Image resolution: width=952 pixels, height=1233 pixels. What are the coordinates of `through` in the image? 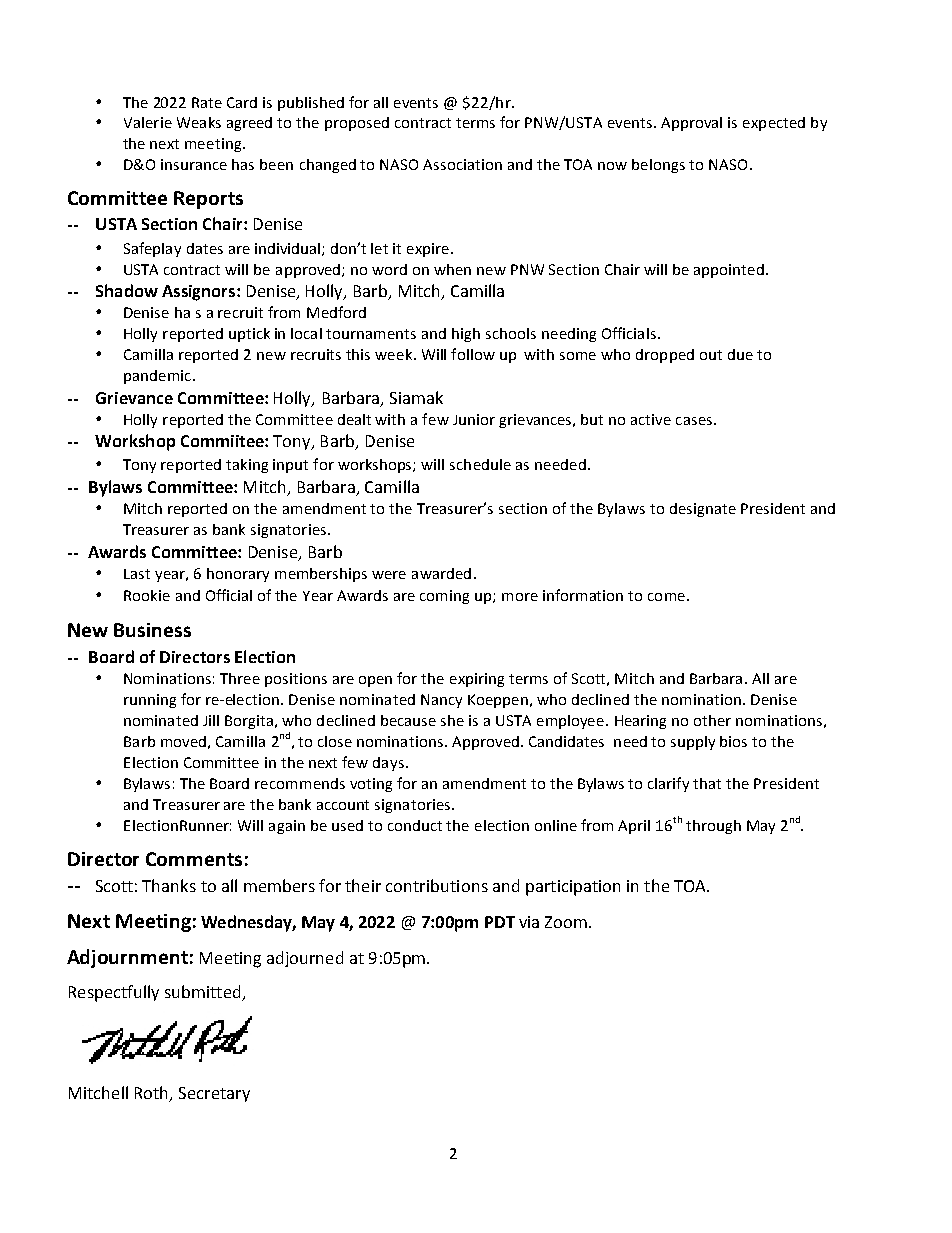 It's located at (713, 827).
